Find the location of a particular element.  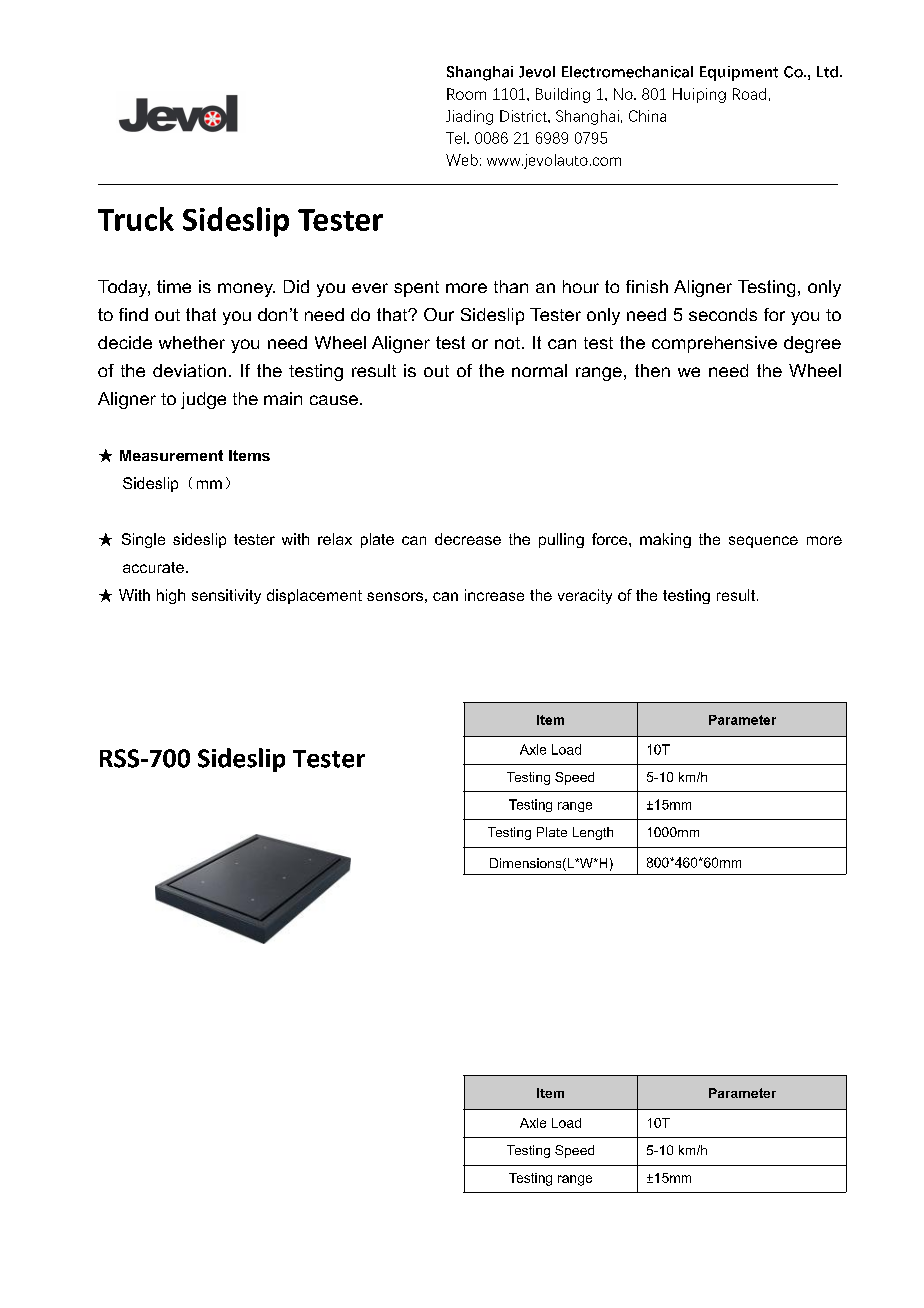

Road is located at coordinates (749, 94).
